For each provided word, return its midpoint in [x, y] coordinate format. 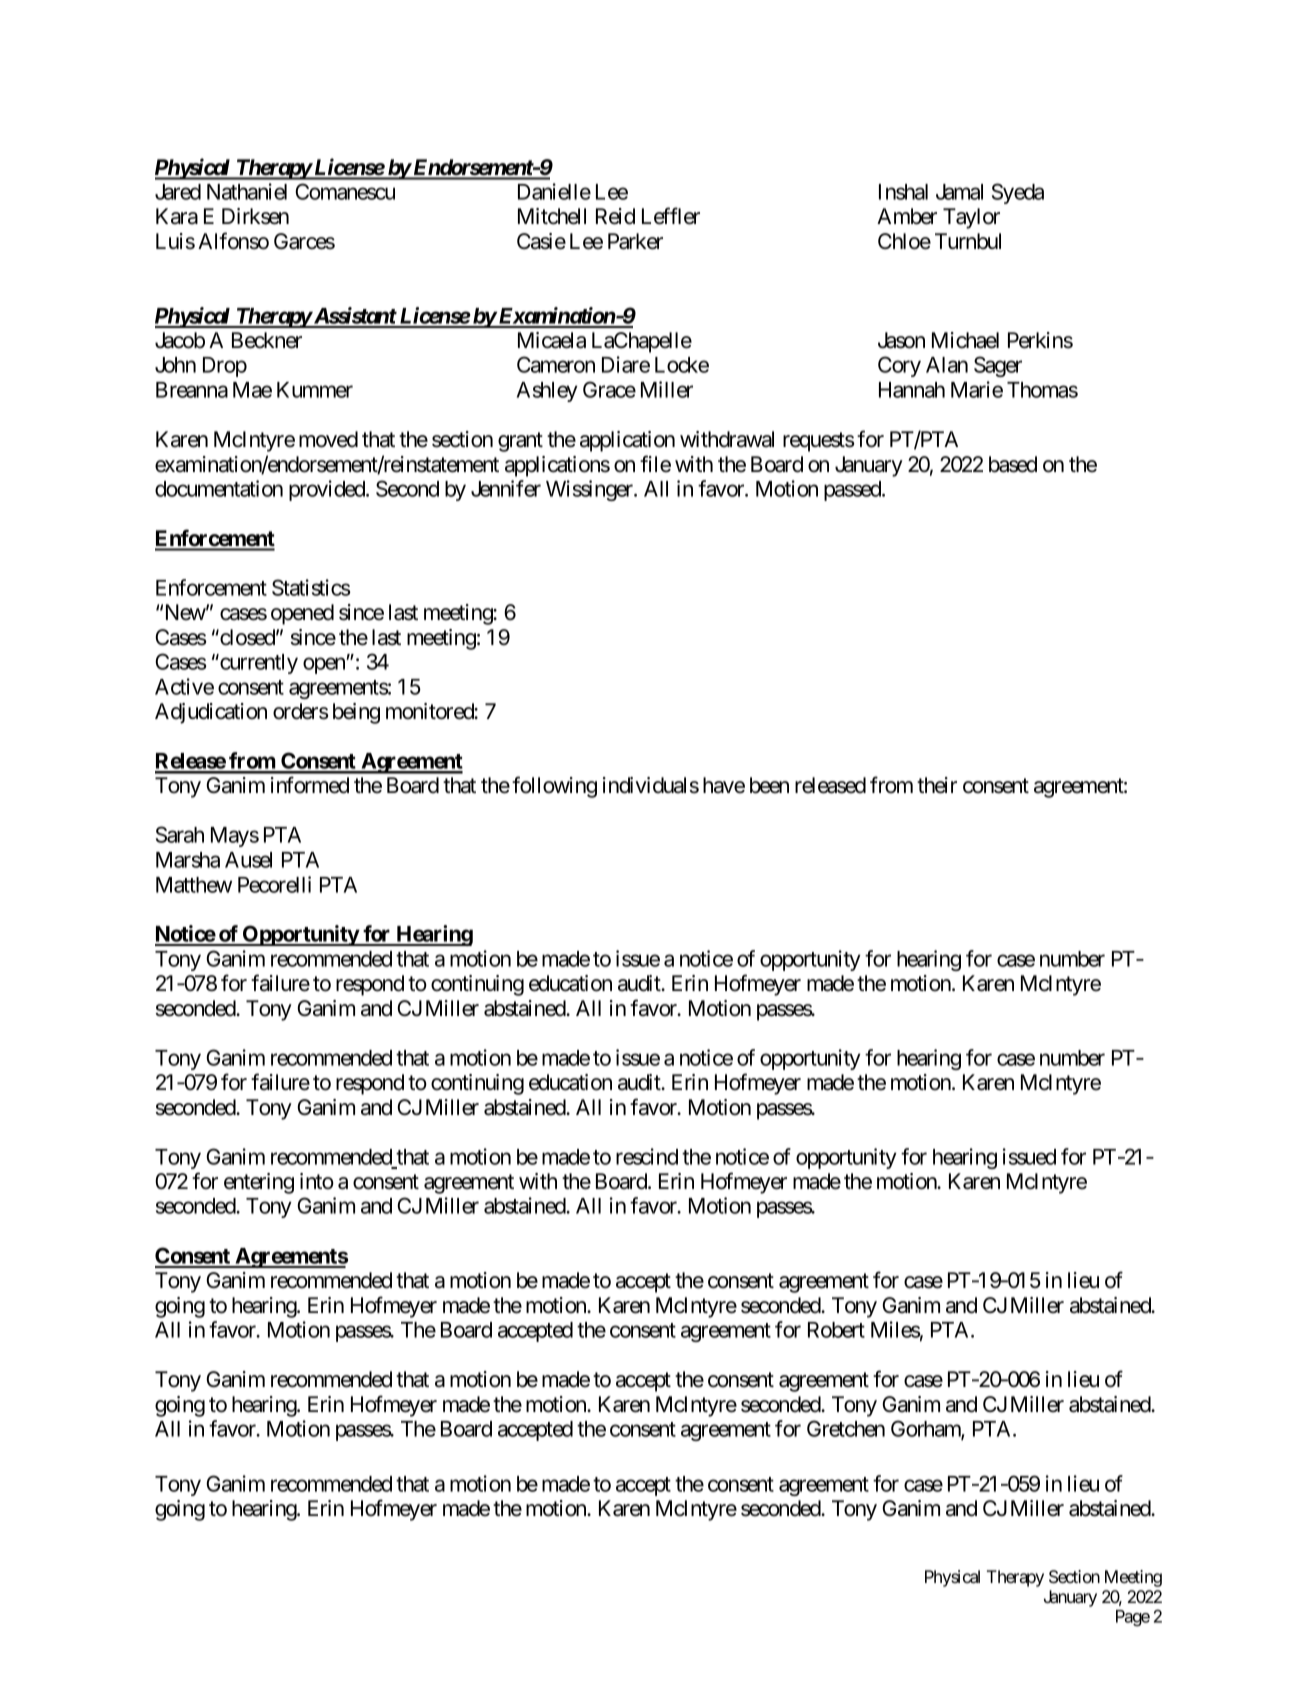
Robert [836, 1330]
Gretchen [846, 1428]
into [317, 1181]
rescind [647, 1156]
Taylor [971, 218]
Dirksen [255, 216]
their [937, 785]
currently [258, 664]
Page [1133, 1618]
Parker [635, 241]
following [554, 787]
